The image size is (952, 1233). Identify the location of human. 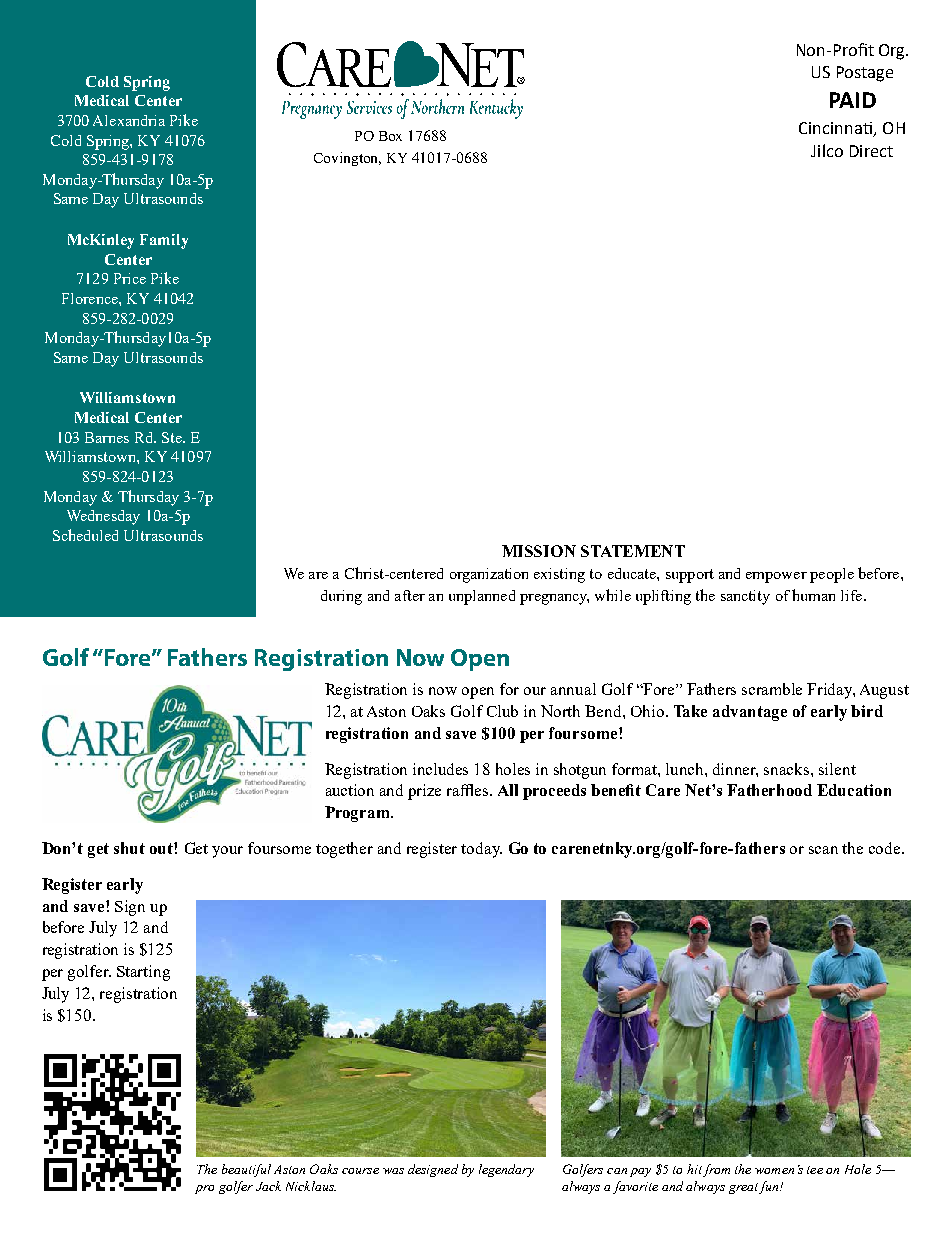
(813, 595).
